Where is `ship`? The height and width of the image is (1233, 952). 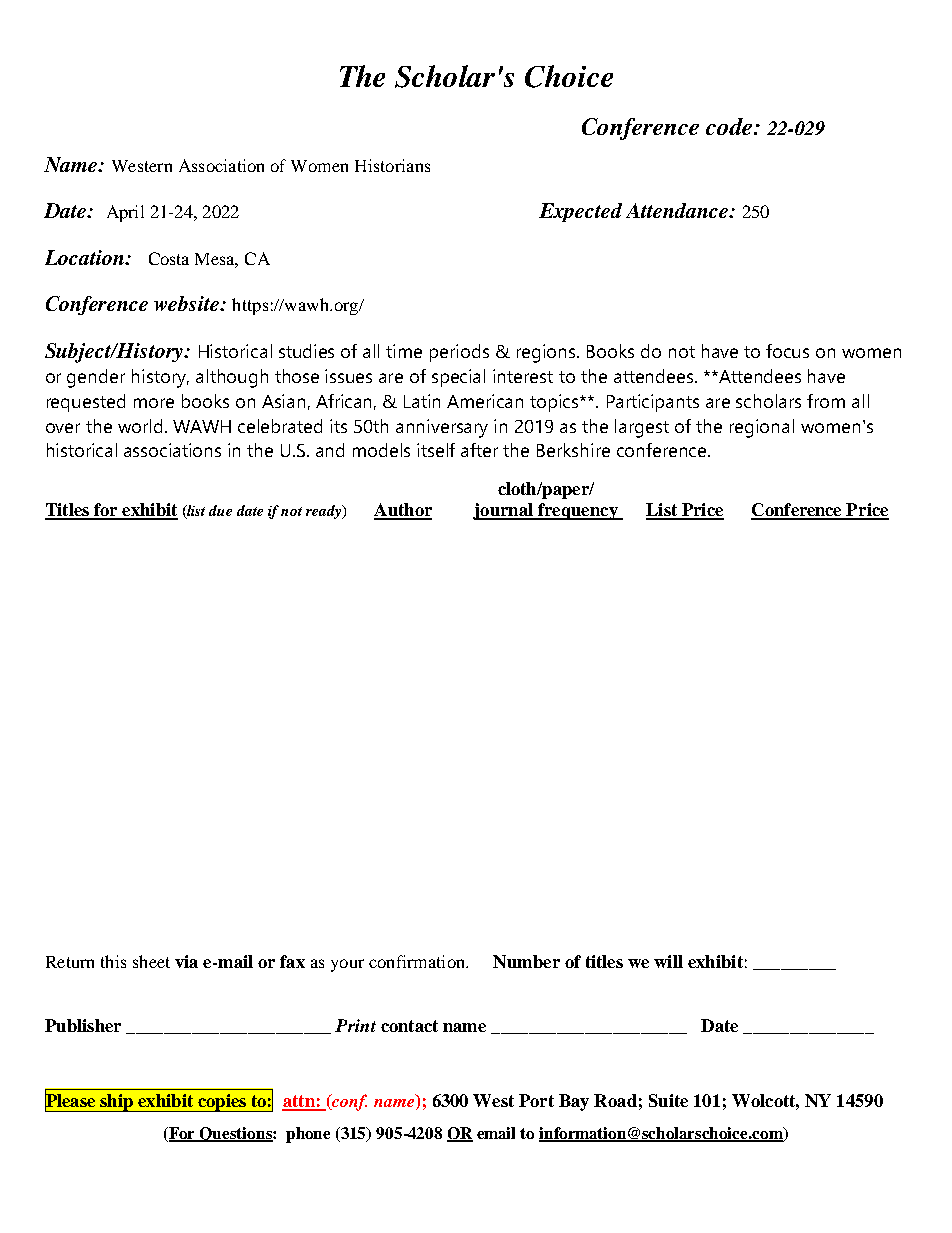 ship is located at coordinates (116, 1103).
